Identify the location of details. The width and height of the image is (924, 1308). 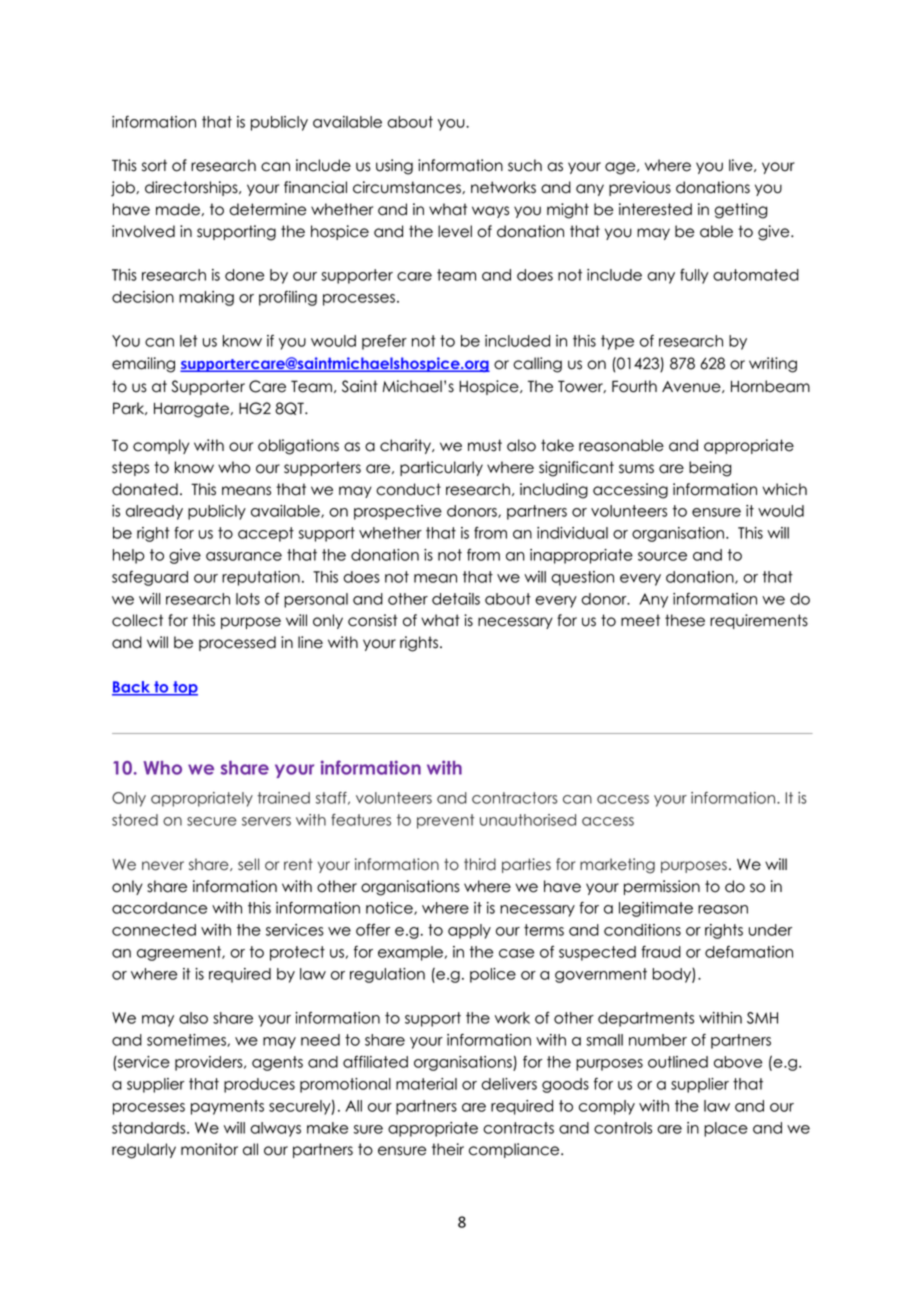
(456, 599).
